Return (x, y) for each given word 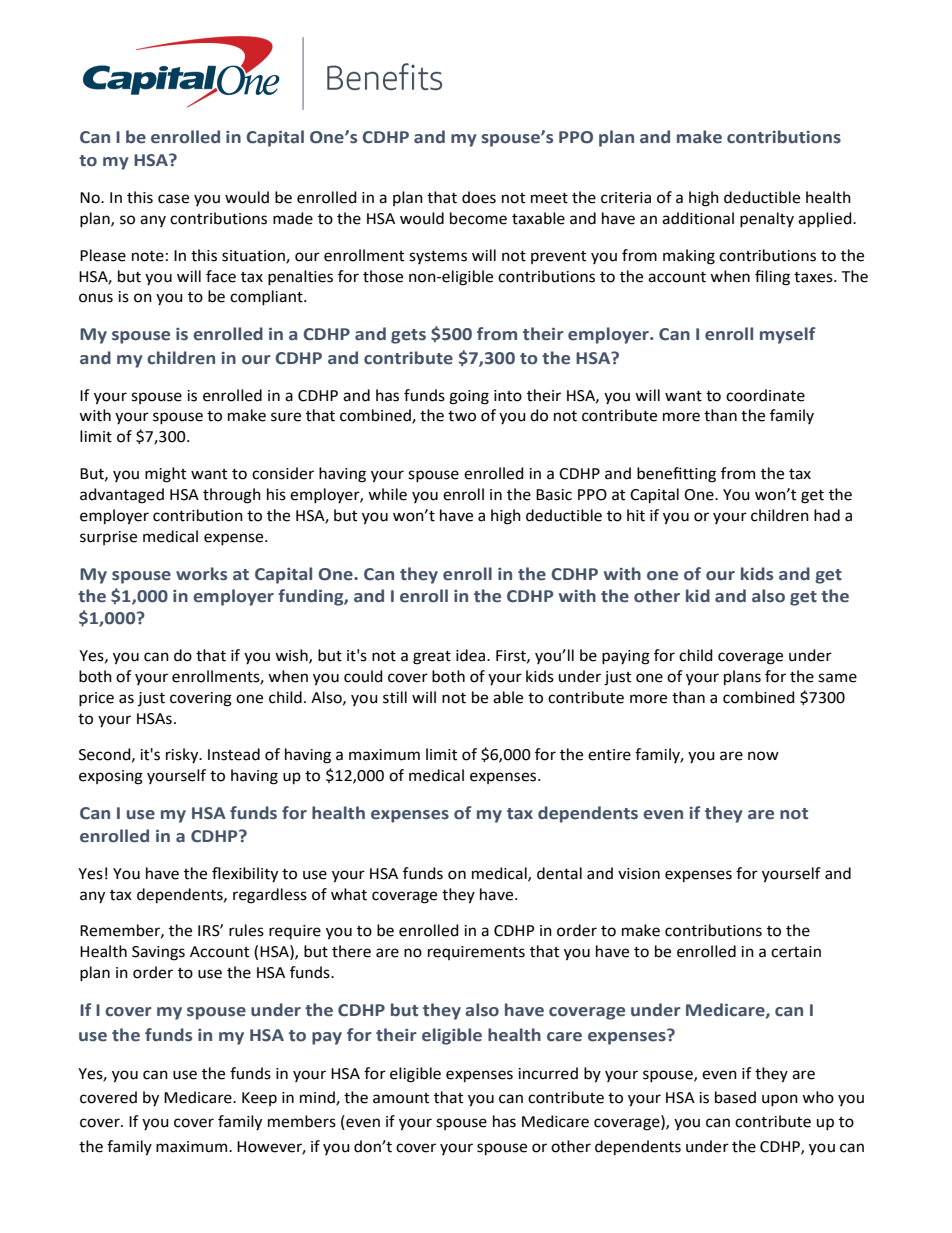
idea (472, 655)
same (837, 678)
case (173, 199)
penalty (767, 220)
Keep (259, 1099)
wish (292, 656)
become (478, 218)
